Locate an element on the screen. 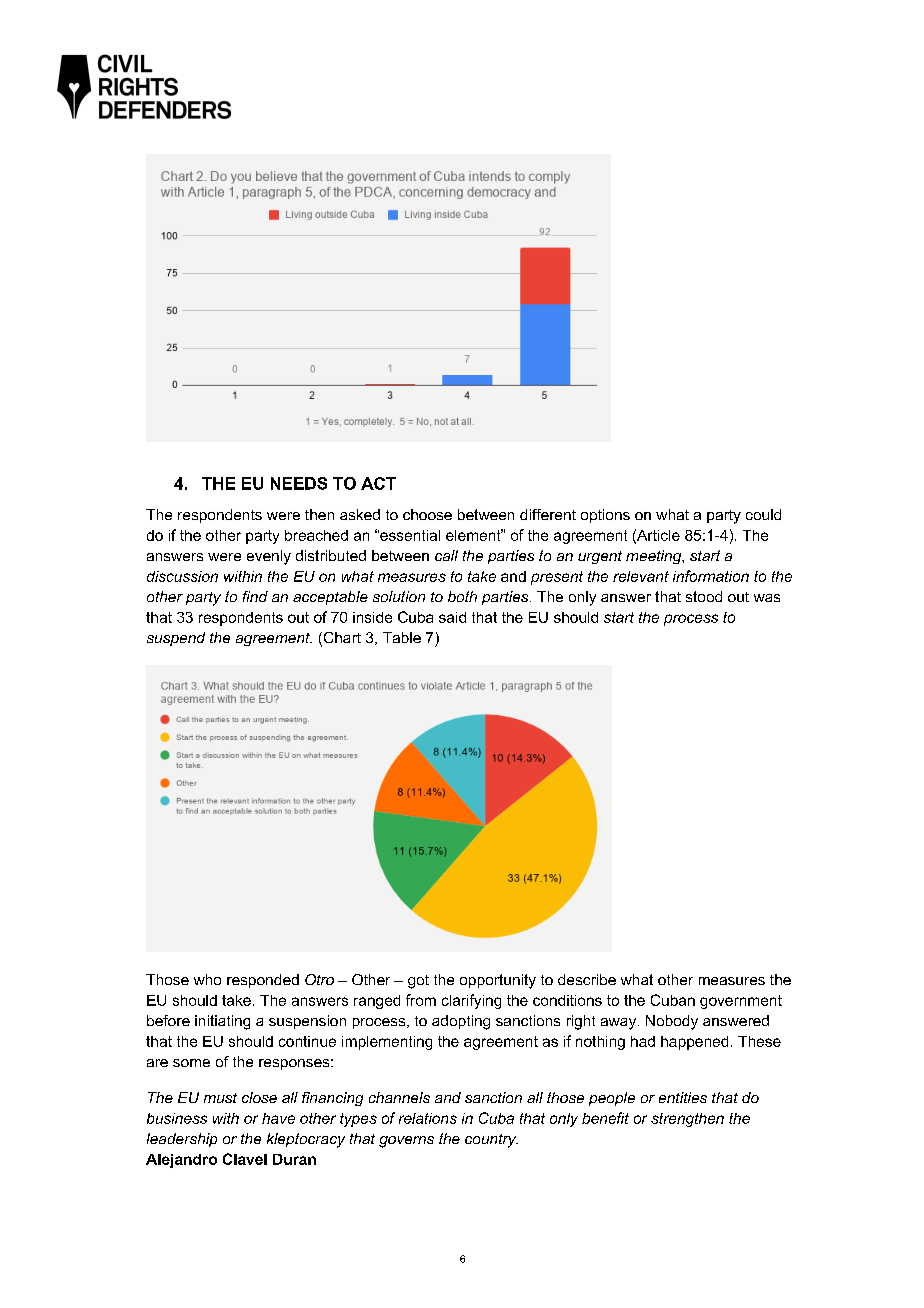 The image size is (924, 1308). could is located at coordinates (763, 514).
